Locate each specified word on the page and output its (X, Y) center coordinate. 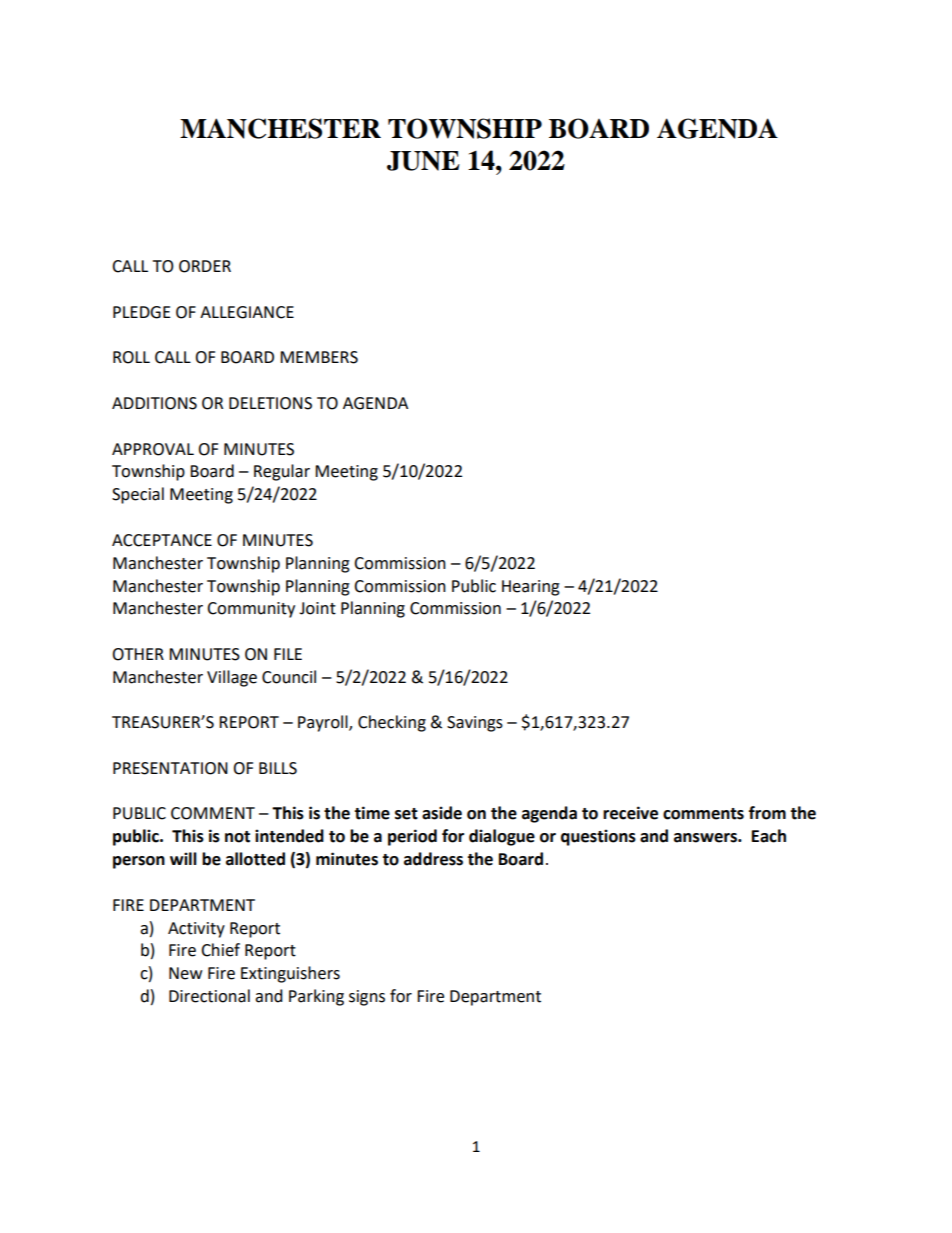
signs (367, 998)
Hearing (531, 588)
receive (630, 813)
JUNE (423, 161)
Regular (282, 472)
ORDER (205, 266)
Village (232, 678)
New (185, 973)
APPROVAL (153, 449)
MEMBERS (319, 357)
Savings (475, 724)
